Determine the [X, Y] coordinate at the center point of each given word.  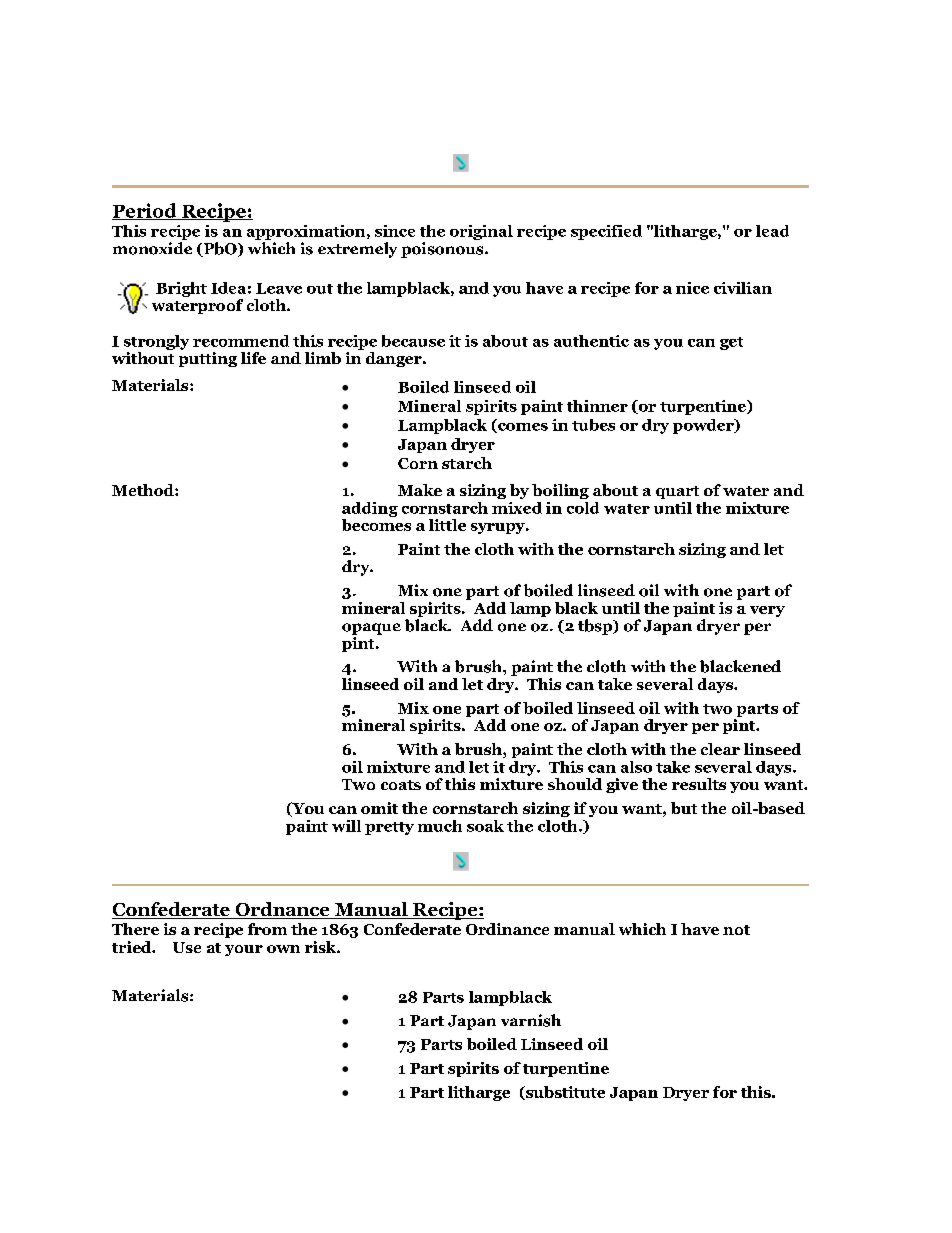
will [346, 826]
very [767, 611]
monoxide [152, 248]
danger [395, 359]
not [736, 930]
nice [692, 288]
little [447, 525]
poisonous [443, 250]
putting [208, 359]
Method [144, 490]
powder [704, 426]
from [267, 929]
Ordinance [507, 929]
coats [401, 785]
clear [720, 749]
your [244, 950]
